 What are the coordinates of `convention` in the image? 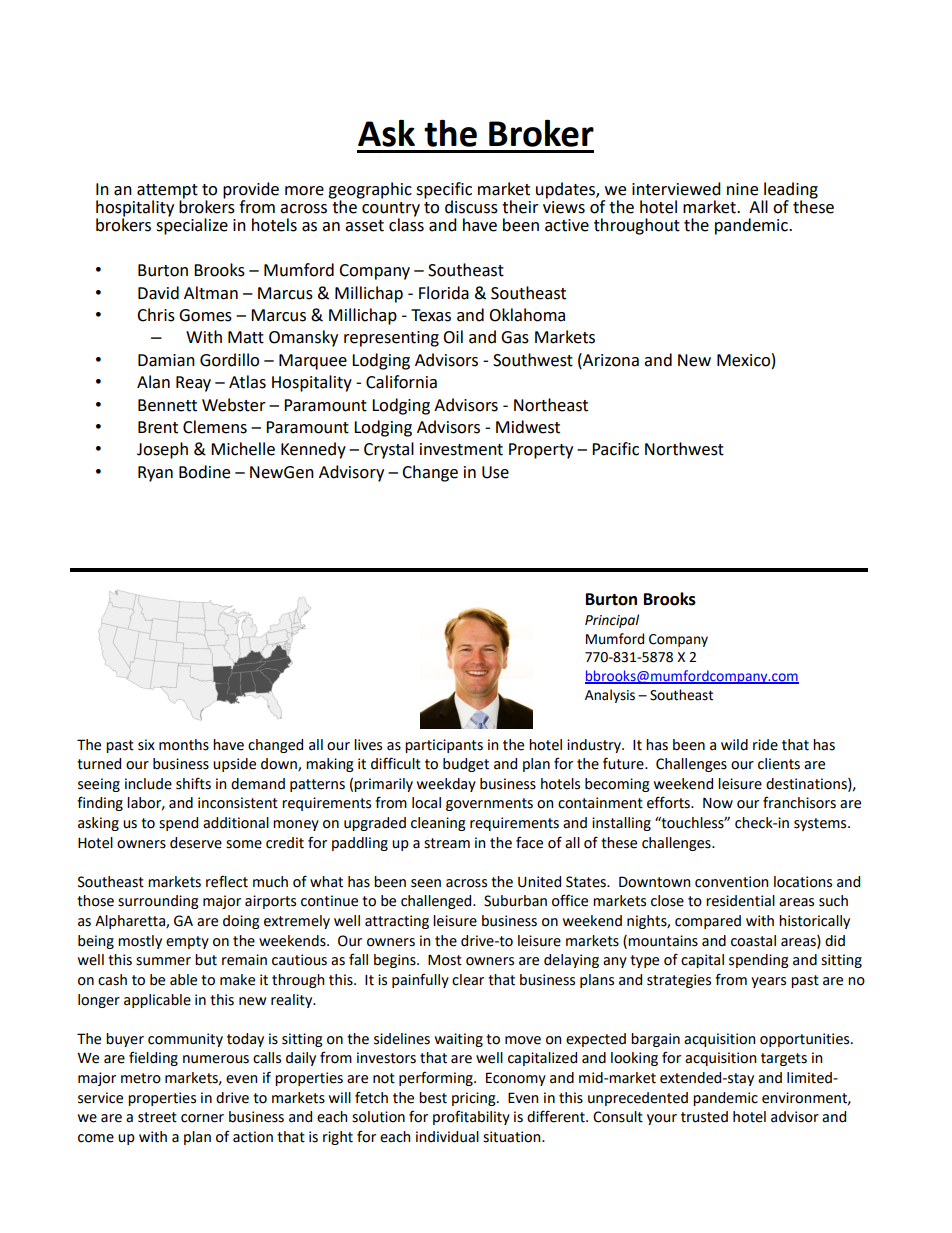 It's located at (731, 882).
